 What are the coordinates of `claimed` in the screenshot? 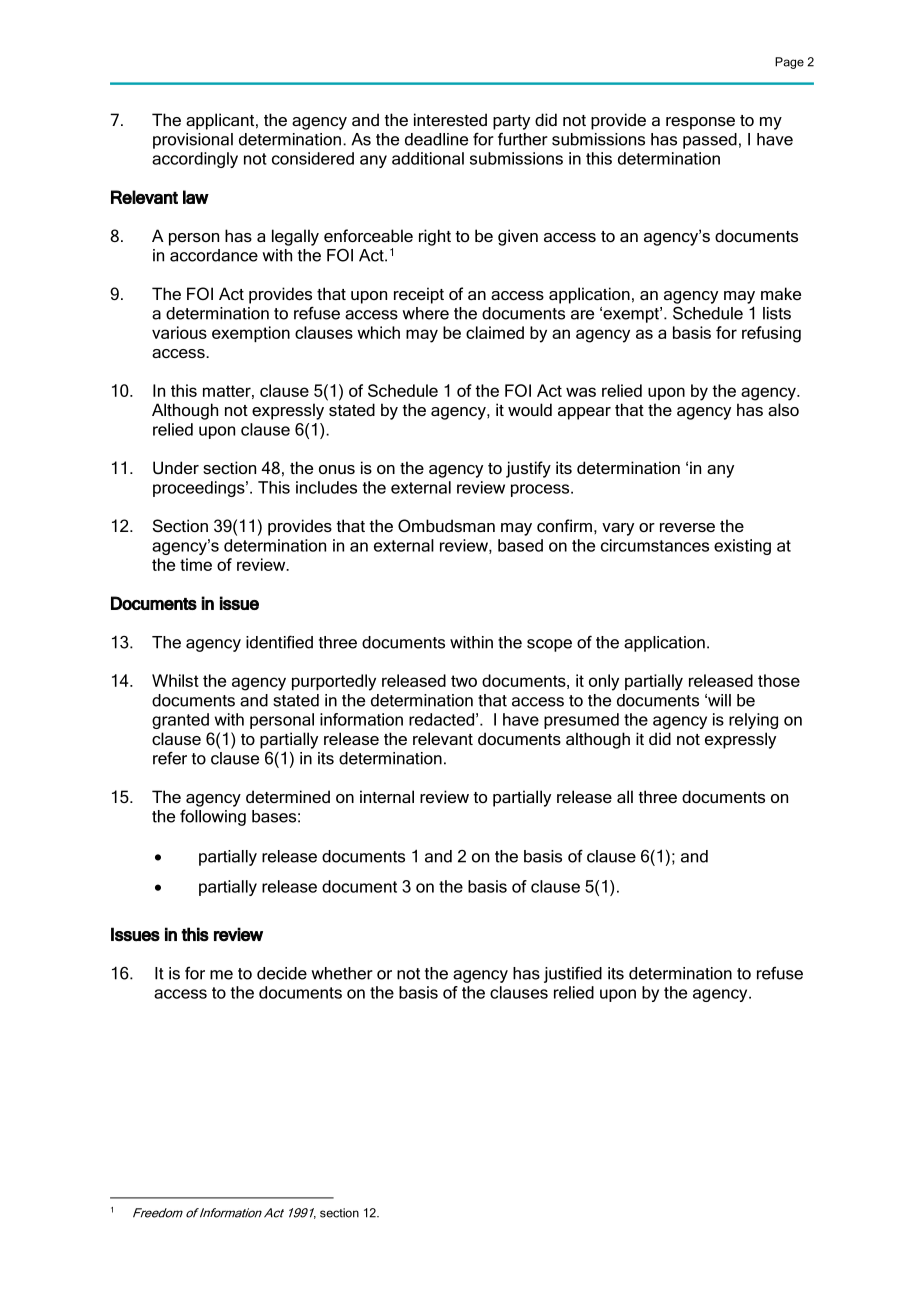 It's located at (495, 332).
